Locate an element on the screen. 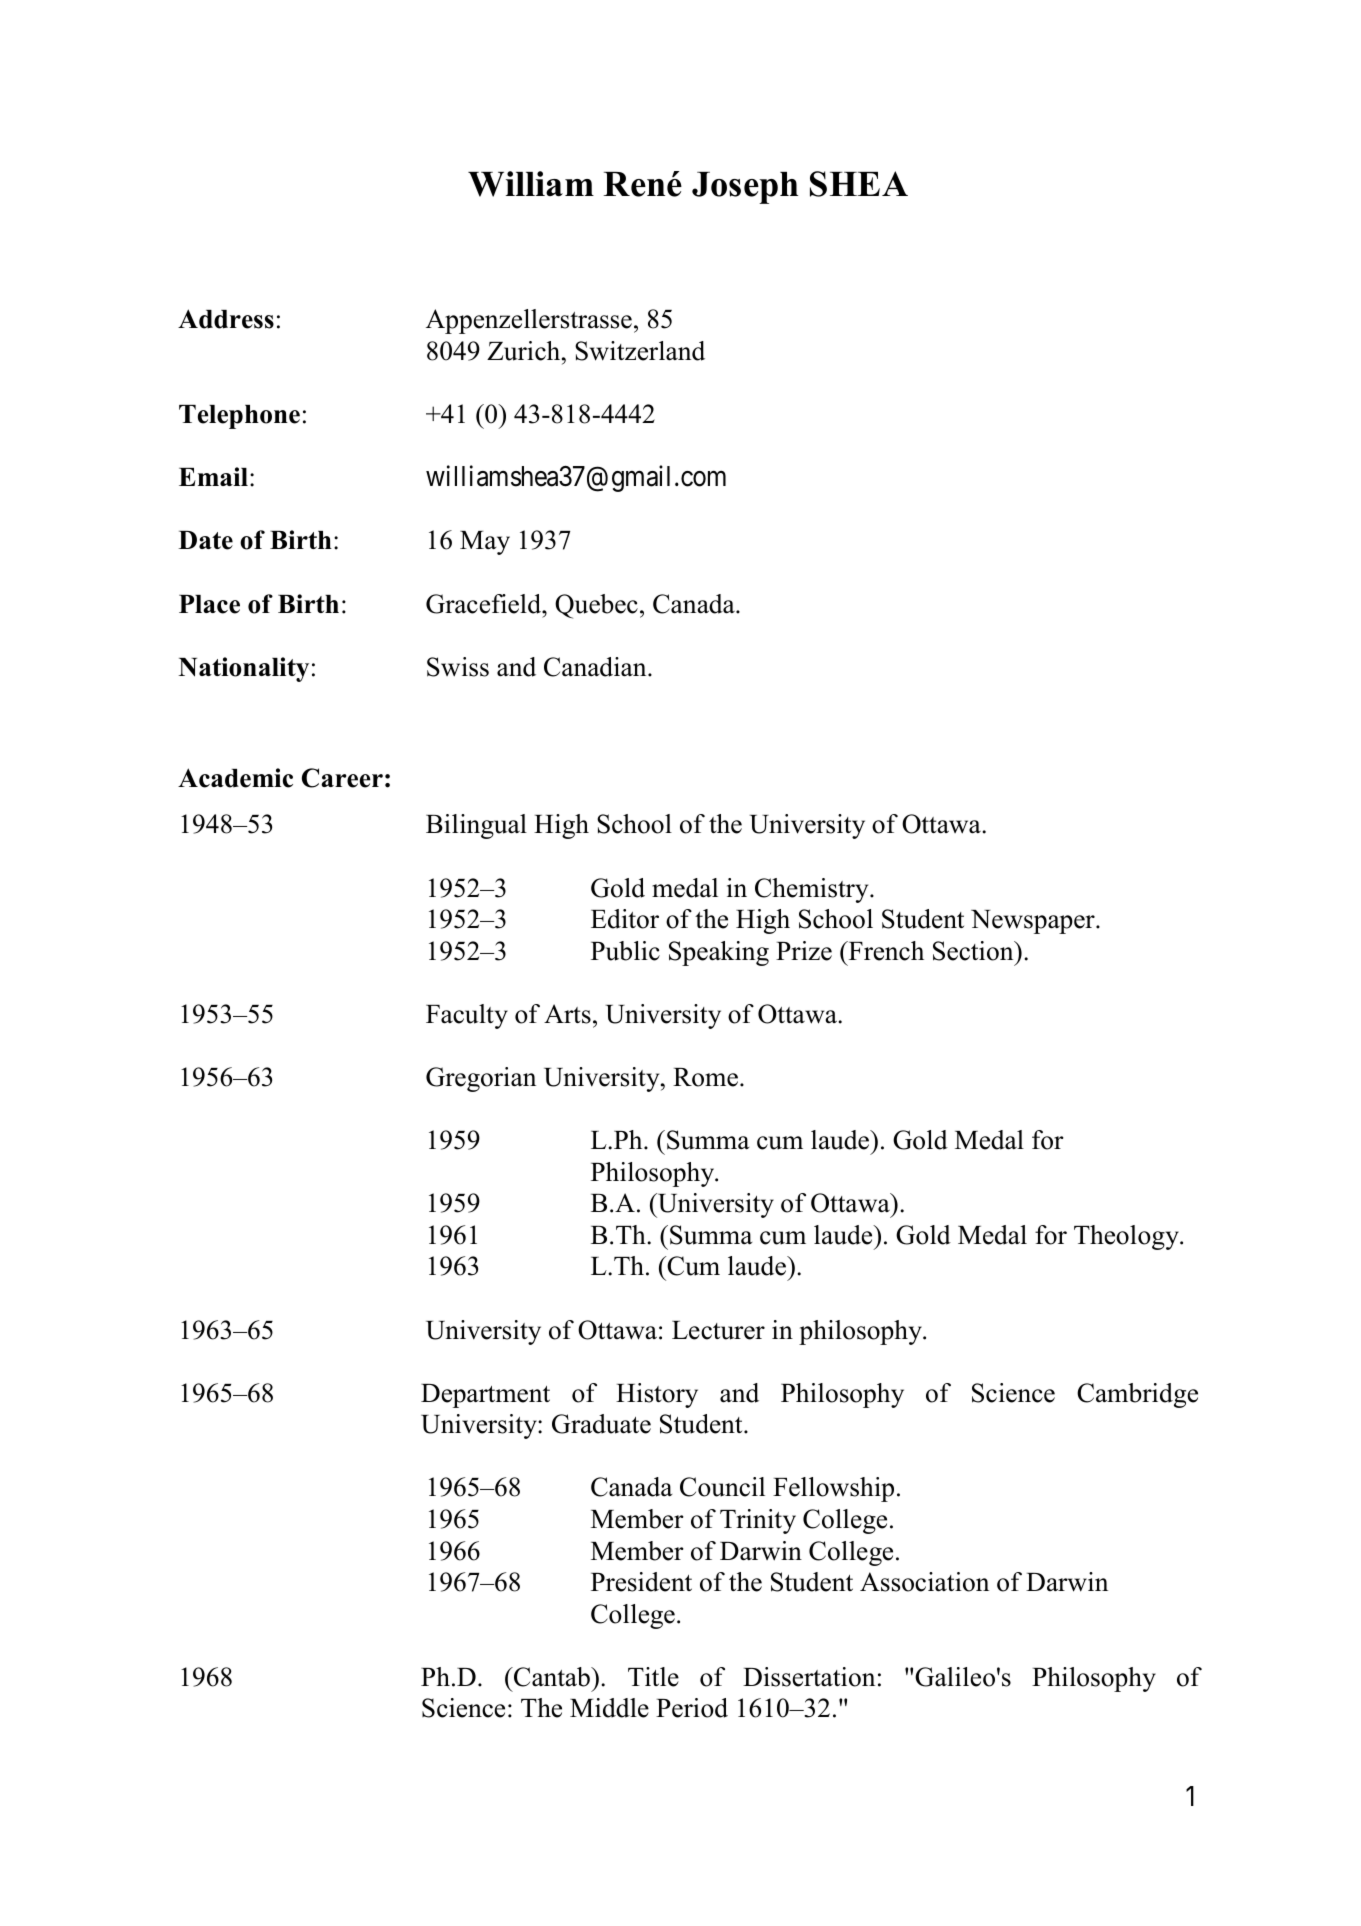 The width and height of the screenshot is (1361, 1926). Switzerland is located at coordinates (640, 351).
